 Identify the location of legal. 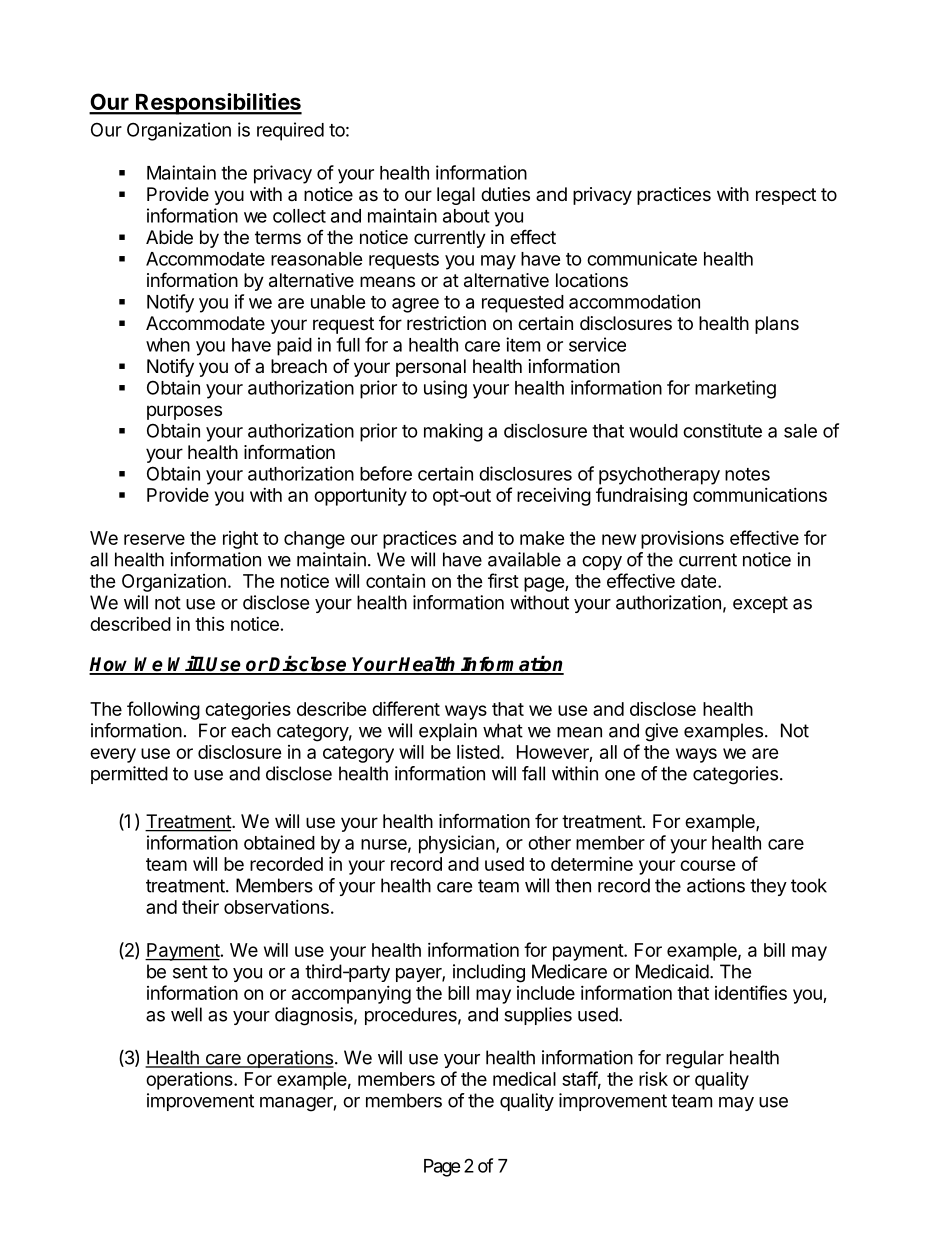
(456, 196).
